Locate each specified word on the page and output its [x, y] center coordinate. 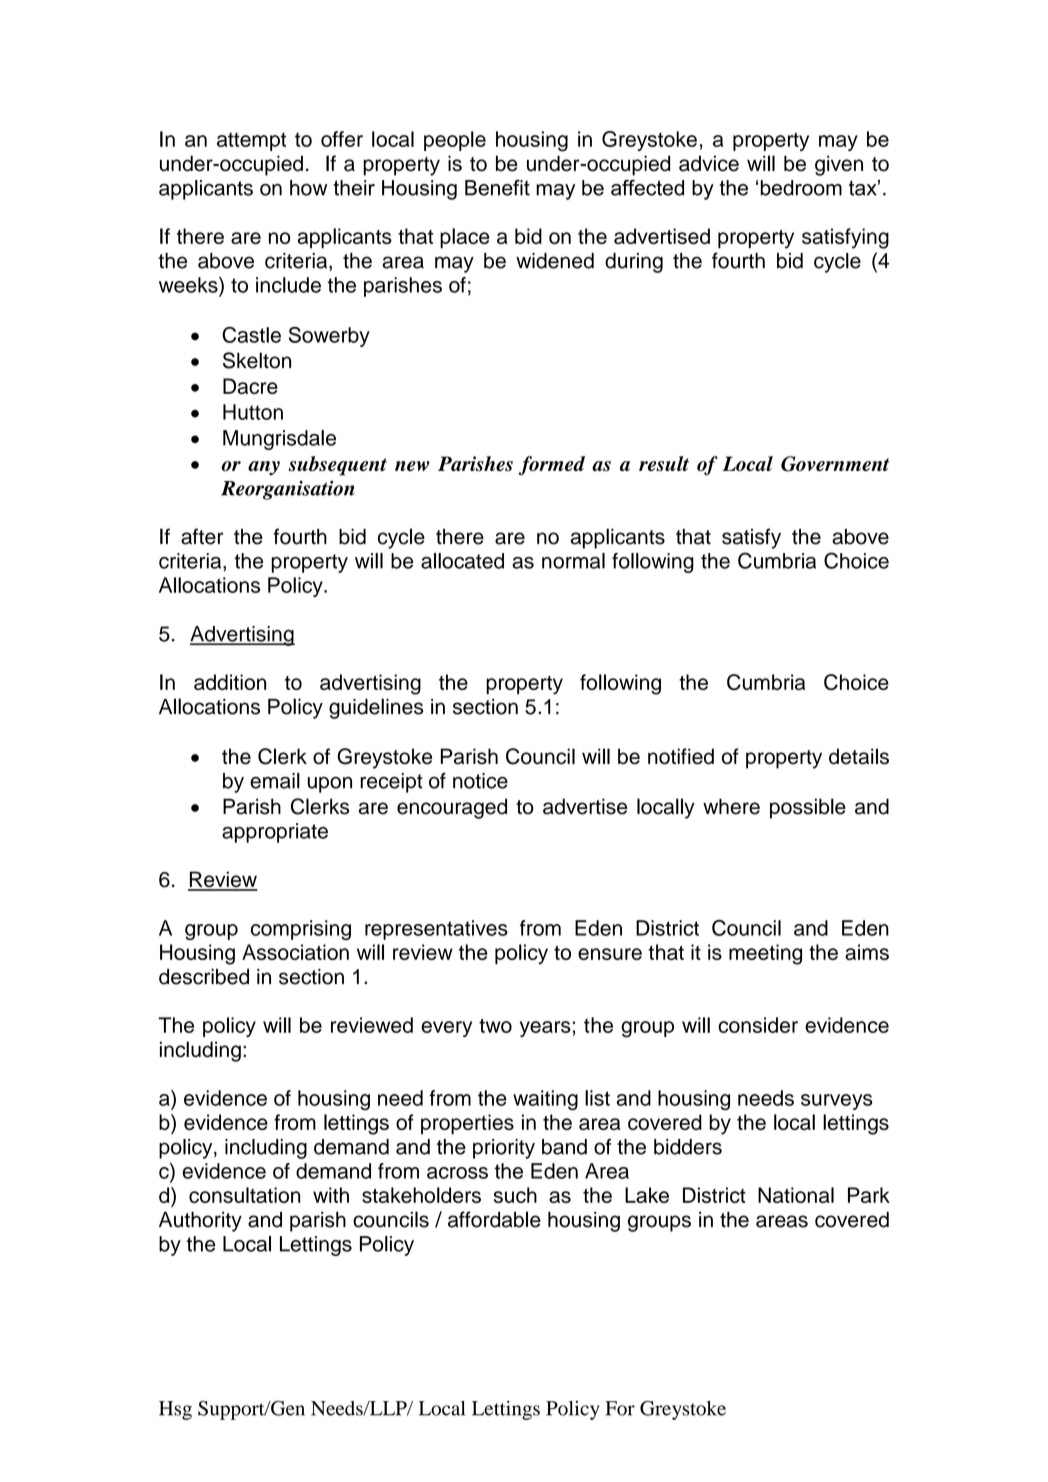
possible [808, 808]
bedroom [801, 188]
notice [480, 781]
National [796, 1195]
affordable [494, 1219]
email [275, 781]
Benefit [497, 188]
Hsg [175, 1410]
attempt [251, 142]
